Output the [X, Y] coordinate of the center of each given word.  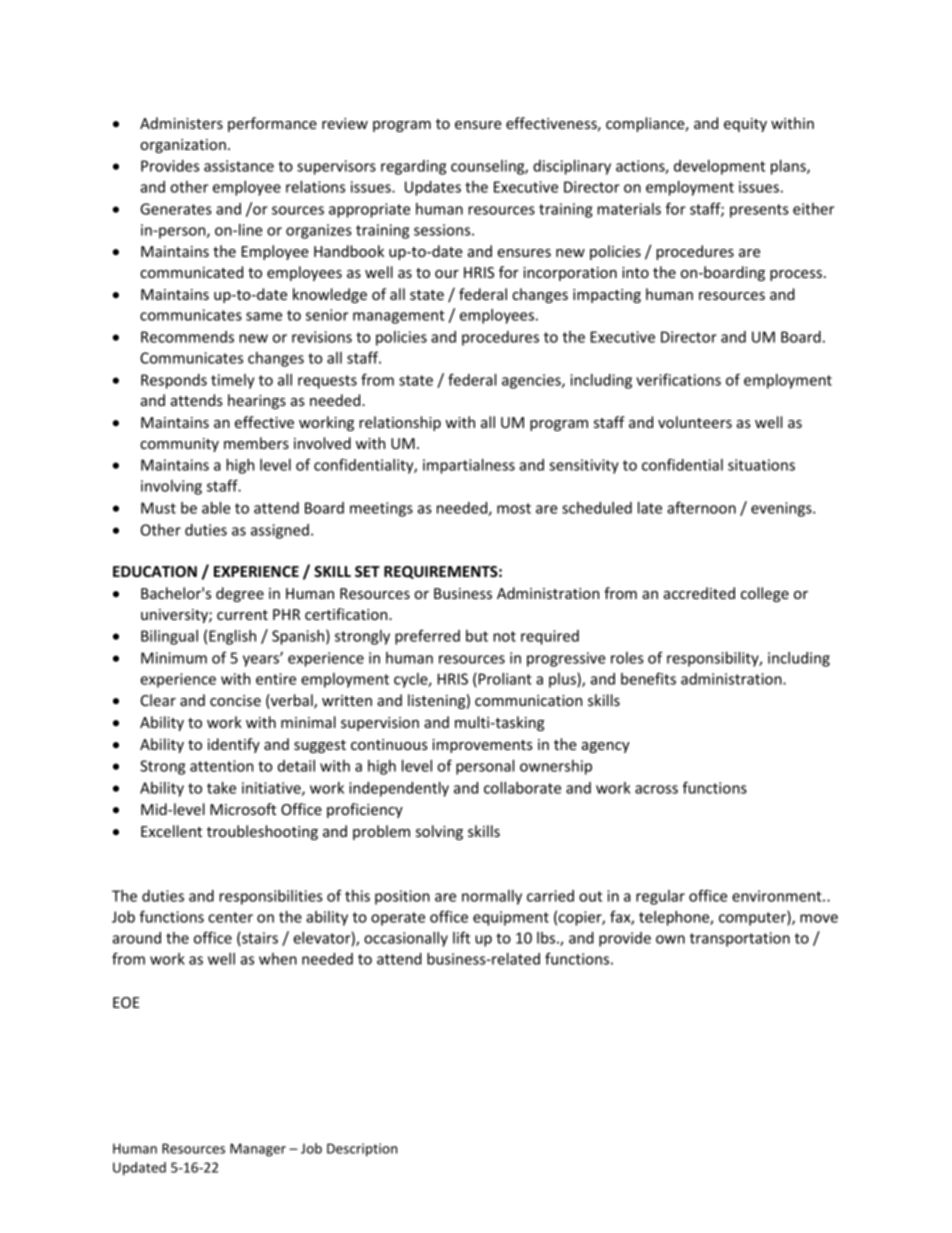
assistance [239, 166]
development [719, 167]
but [477, 636]
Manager [258, 1150]
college [765, 594]
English [232, 637]
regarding [413, 167]
